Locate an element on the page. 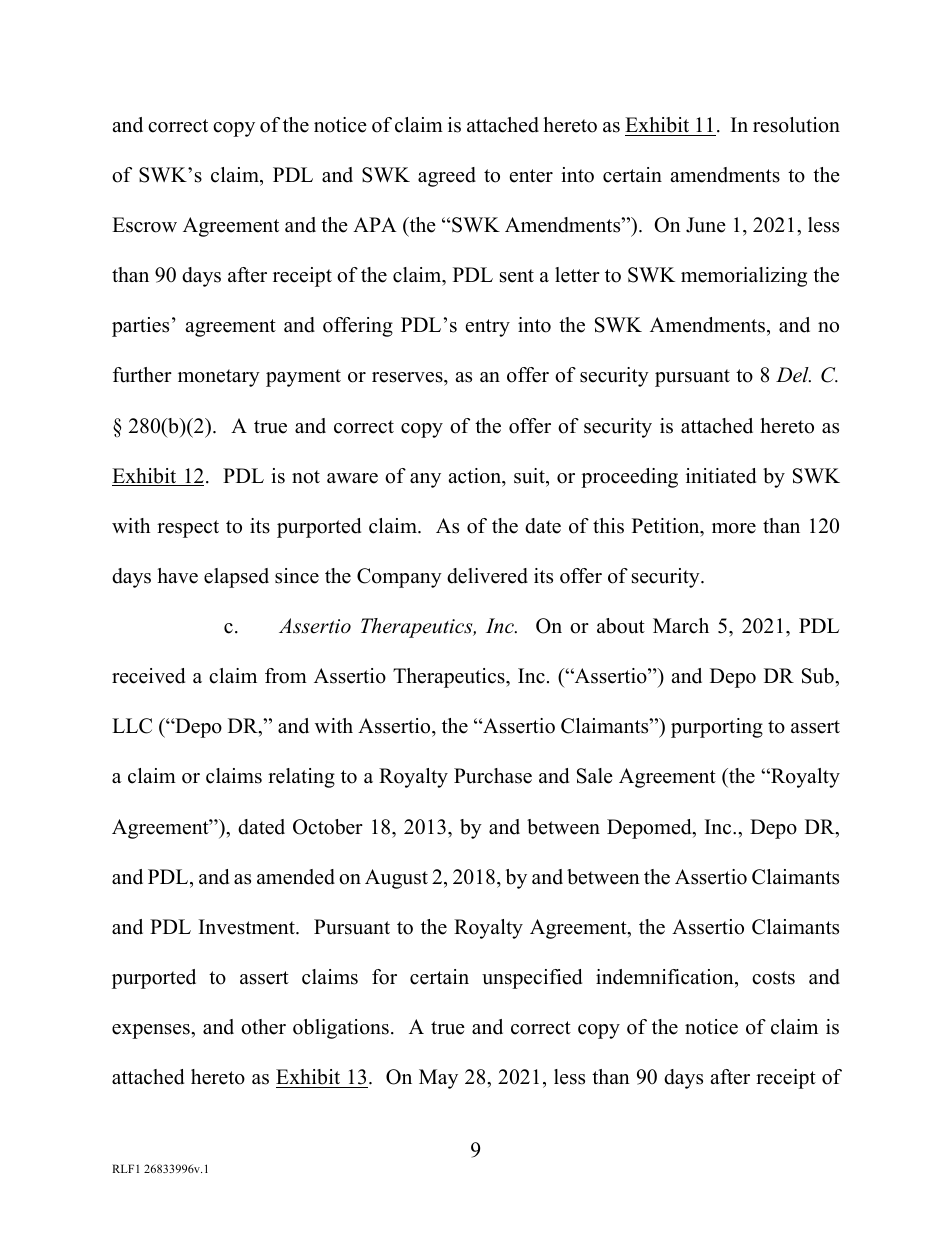 The image size is (952, 1233). other is located at coordinates (263, 1027).
